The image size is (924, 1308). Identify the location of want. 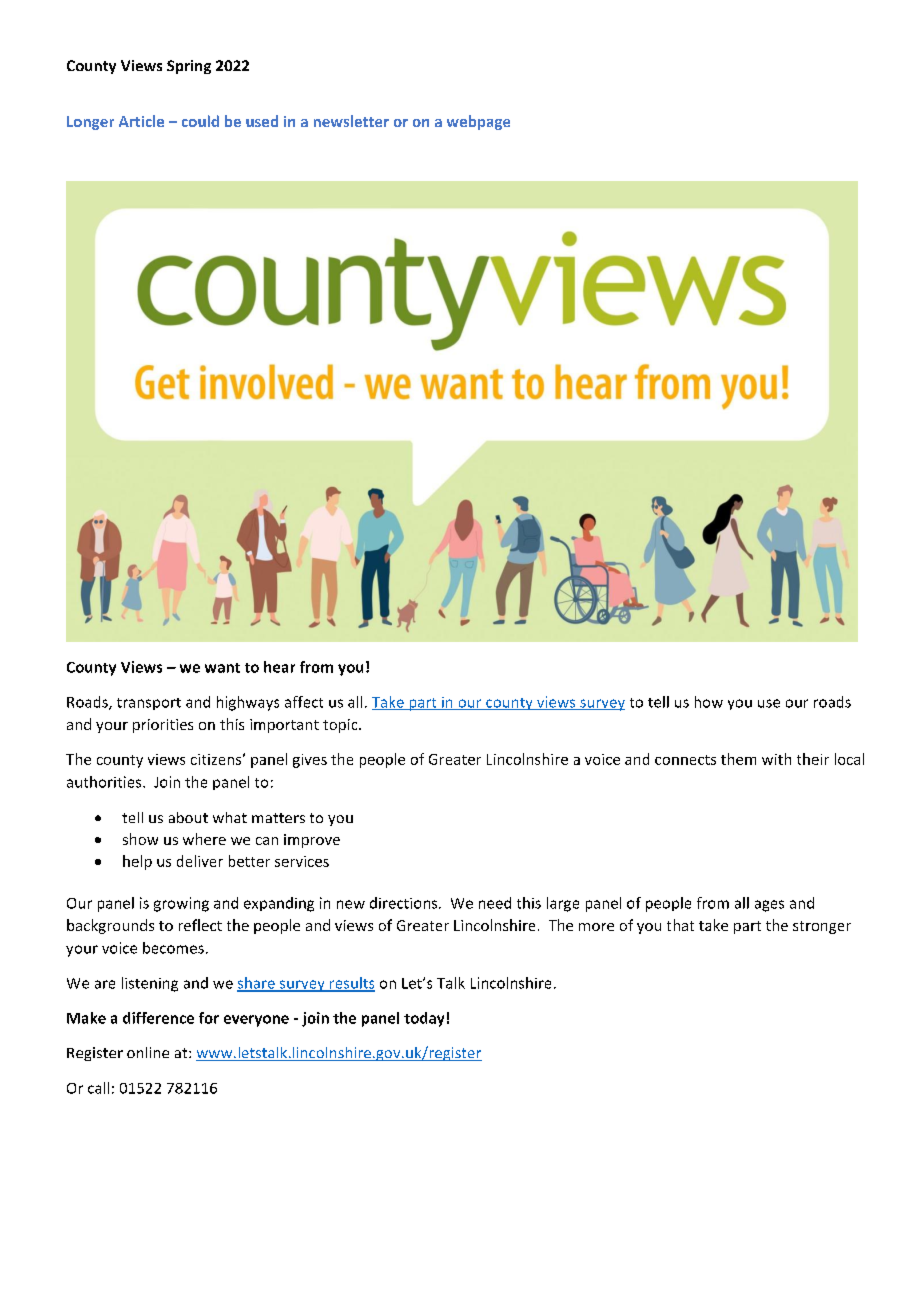
(222, 668).
